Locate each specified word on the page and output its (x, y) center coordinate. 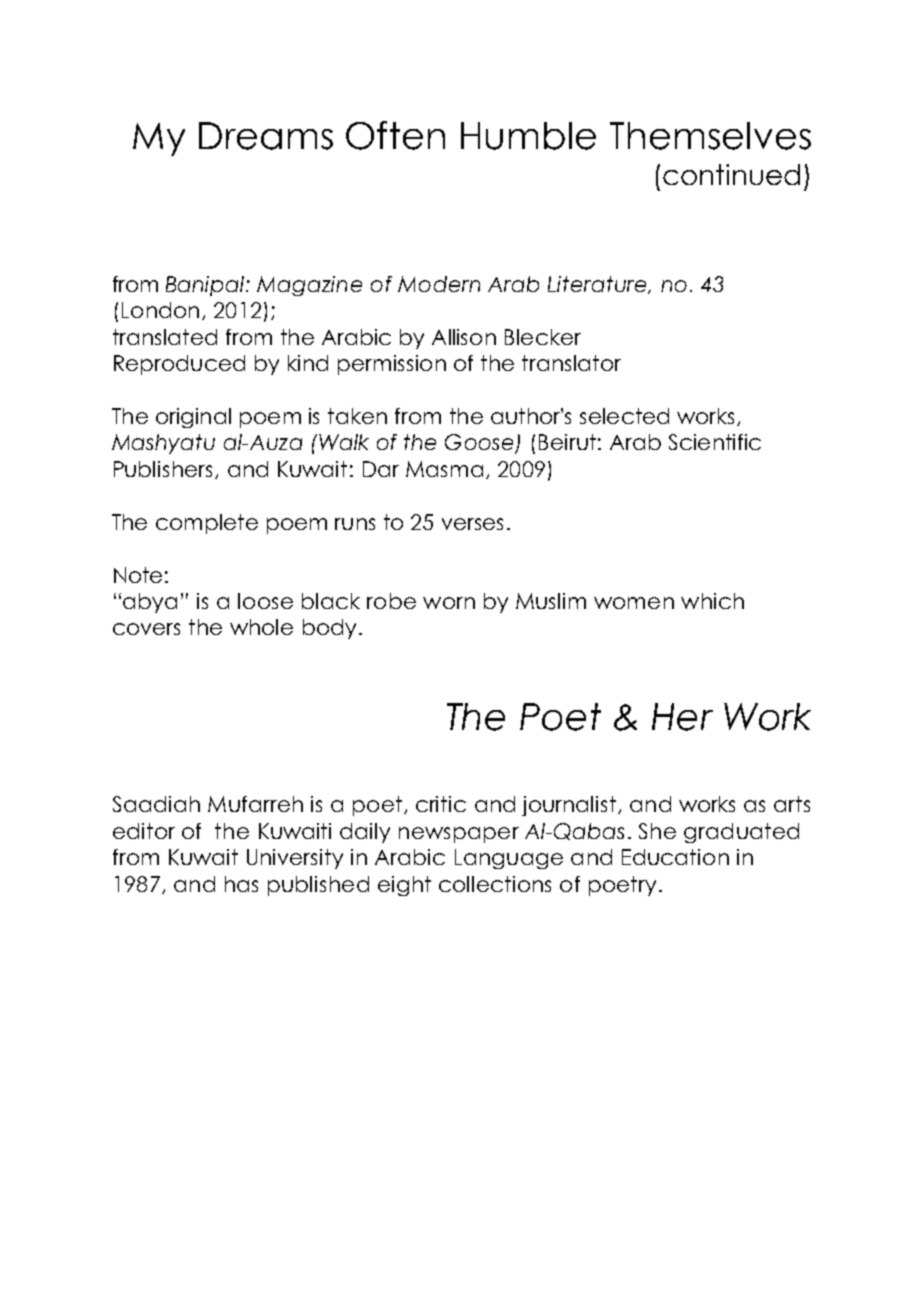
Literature (598, 285)
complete (207, 524)
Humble (528, 136)
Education (675, 857)
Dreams (266, 136)
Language (509, 859)
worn (449, 603)
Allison (464, 337)
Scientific (715, 442)
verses (472, 524)
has (241, 884)
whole (261, 627)
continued (731, 174)
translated (165, 337)
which (712, 601)
